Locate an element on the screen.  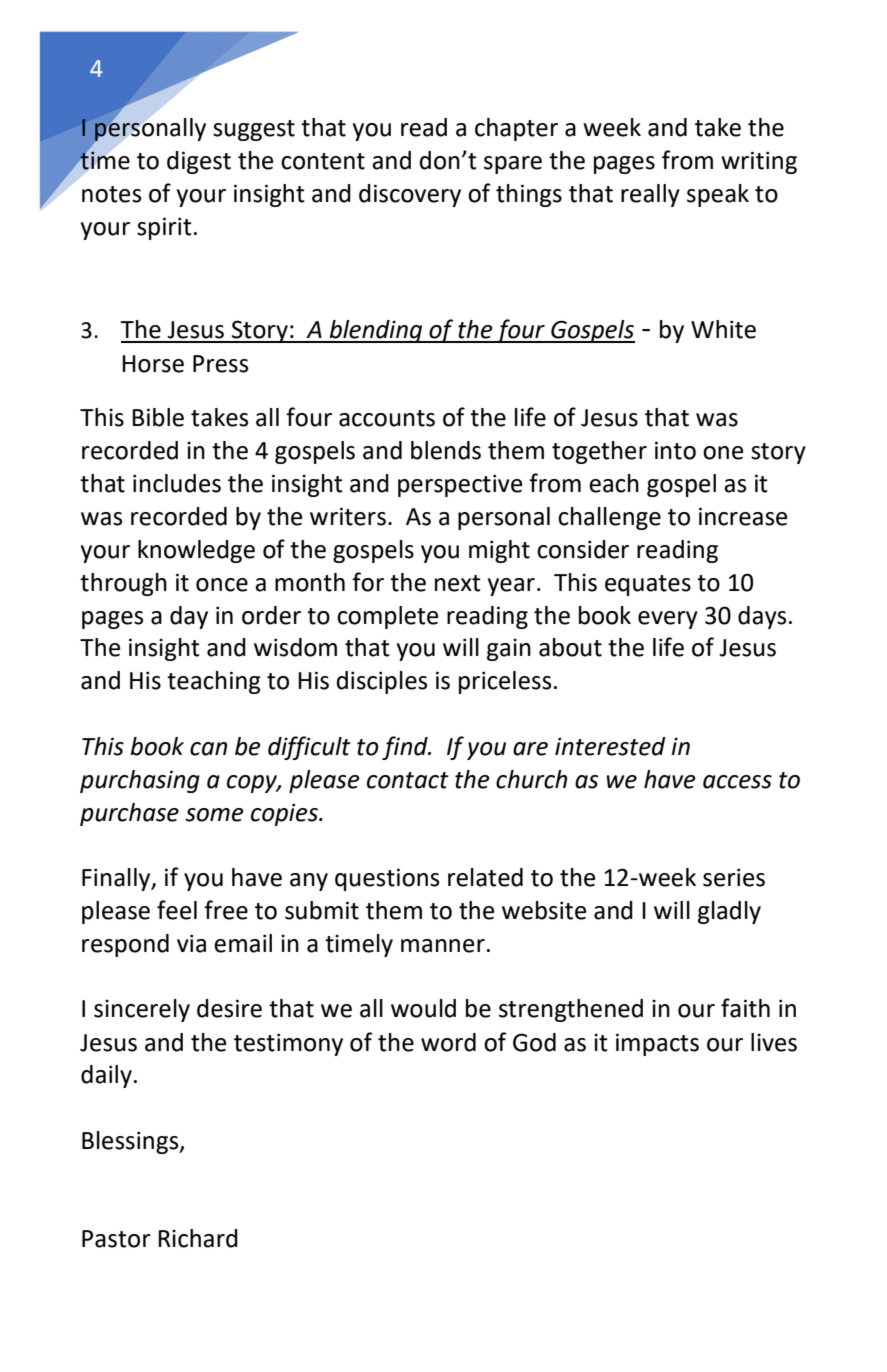
speak is located at coordinates (718, 195).
